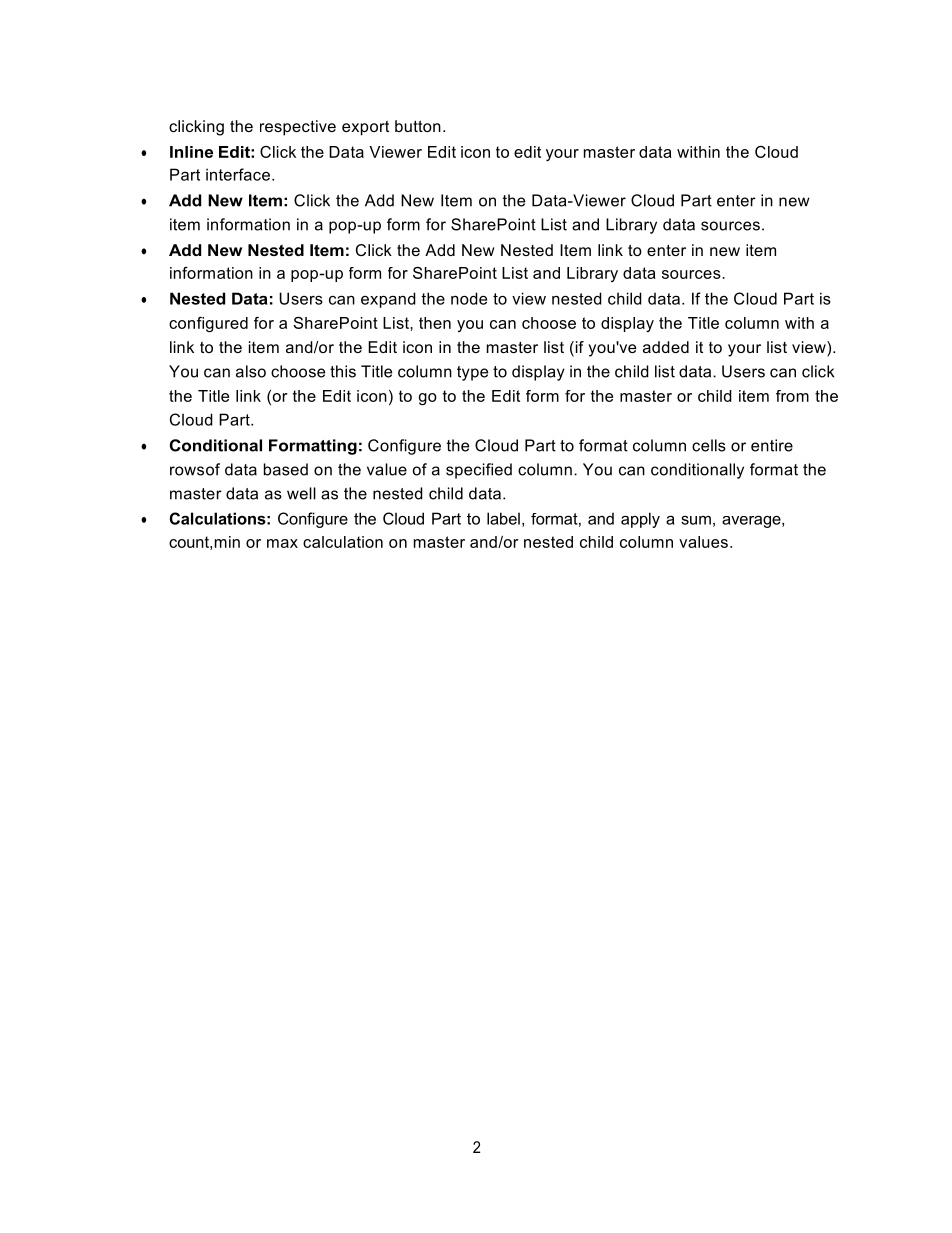 The image size is (952, 1233). Describe the element at coordinates (282, 543) in the screenshot. I see `max` at that location.
